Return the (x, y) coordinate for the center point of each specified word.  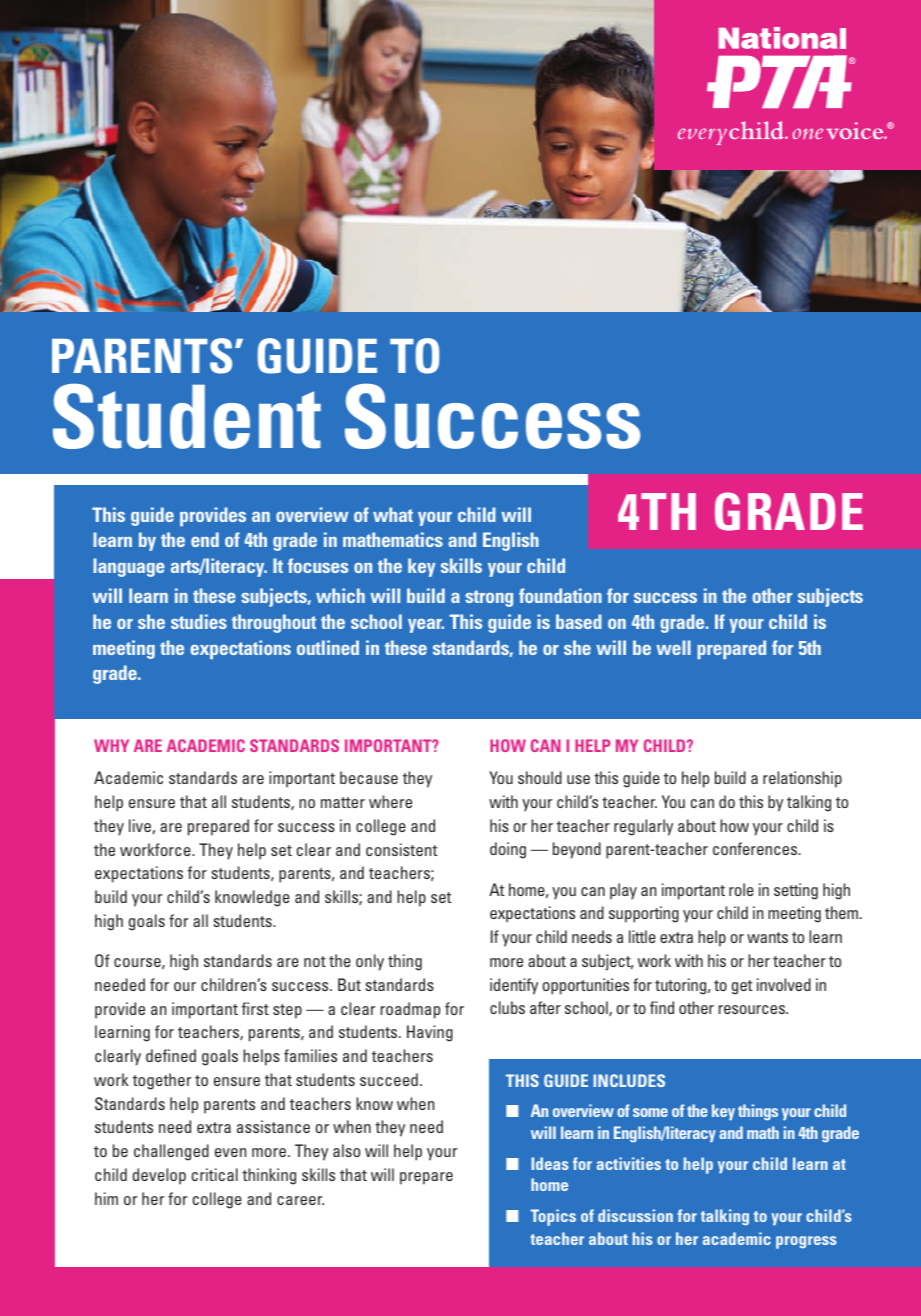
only (370, 962)
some (650, 1112)
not (315, 961)
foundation (560, 595)
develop (159, 1176)
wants (767, 937)
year (426, 626)
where (390, 801)
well (673, 647)
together (161, 1081)
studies (199, 621)
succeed (389, 1079)
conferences (756, 848)
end (205, 539)
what (393, 514)
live (141, 826)
